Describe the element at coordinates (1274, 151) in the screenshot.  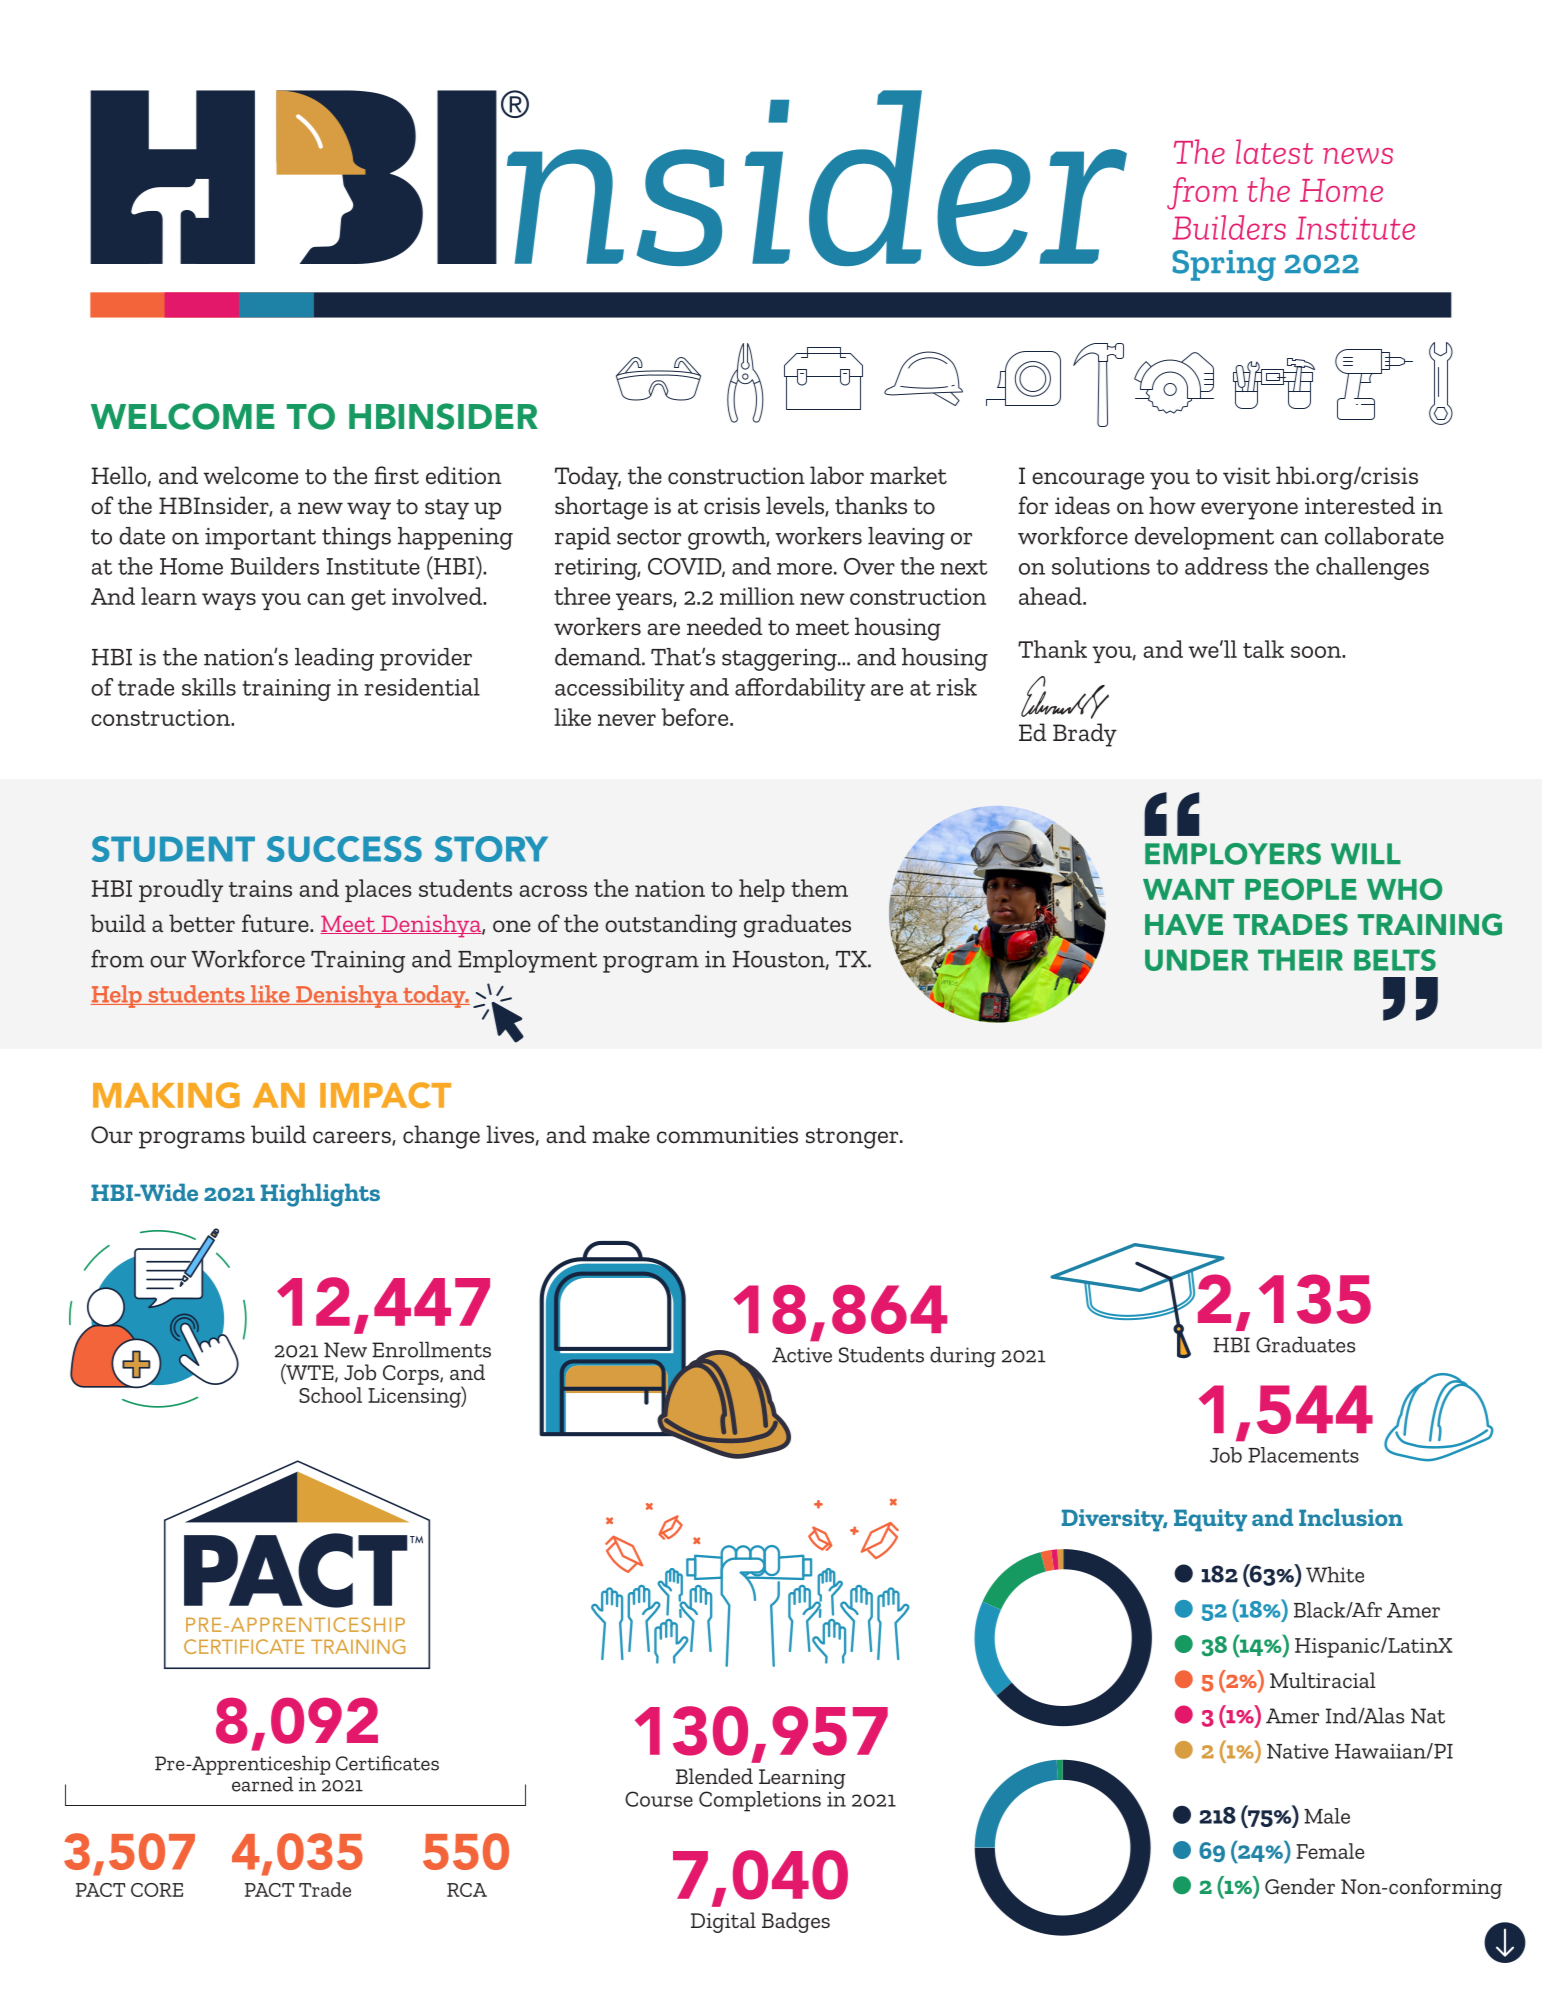
I see `latest` at that location.
